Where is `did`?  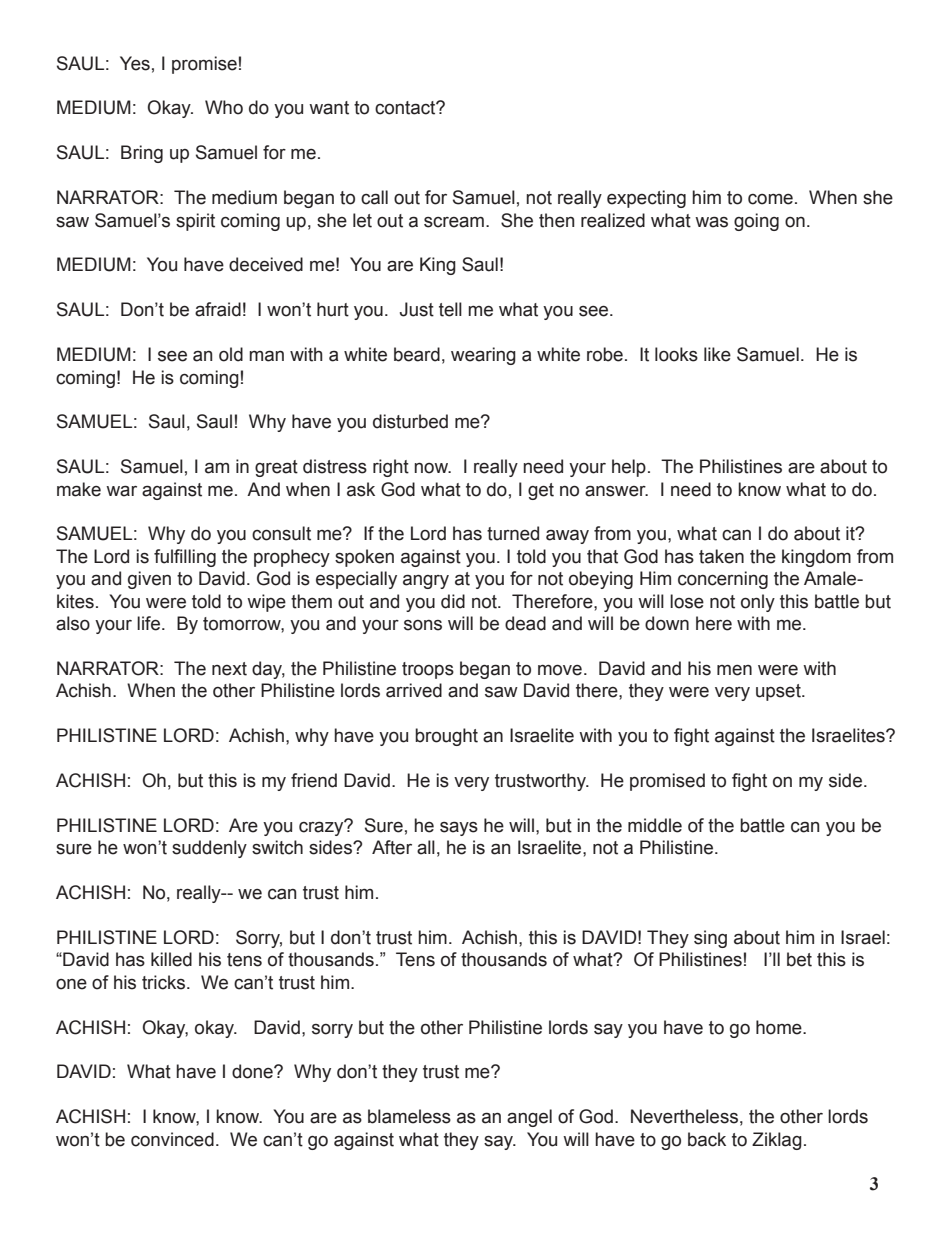
did is located at coordinates (453, 601).
